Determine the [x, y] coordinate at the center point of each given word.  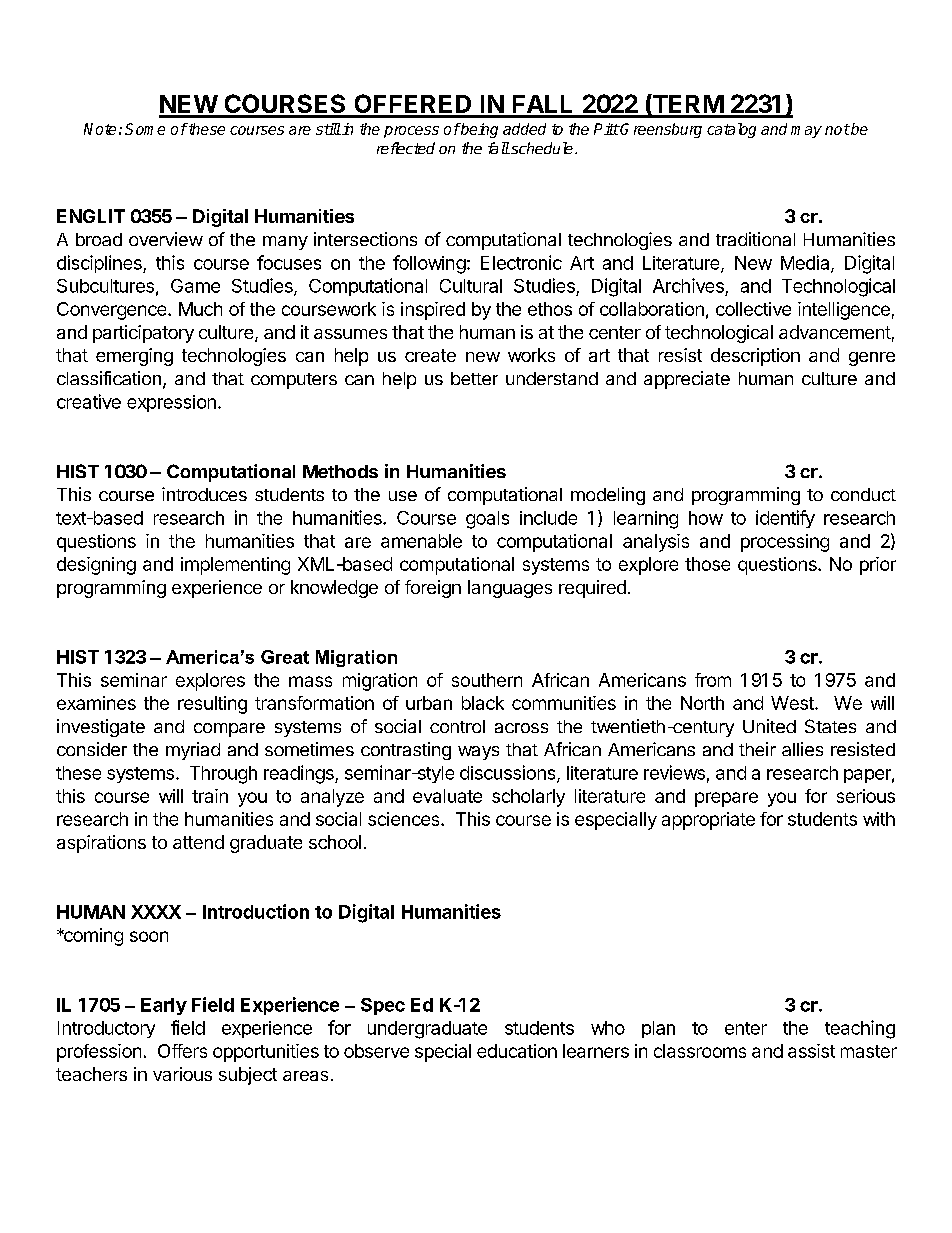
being [478, 130]
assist [811, 1051]
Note [100, 129]
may [806, 132]
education [517, 1051]
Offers [182, 1051]
